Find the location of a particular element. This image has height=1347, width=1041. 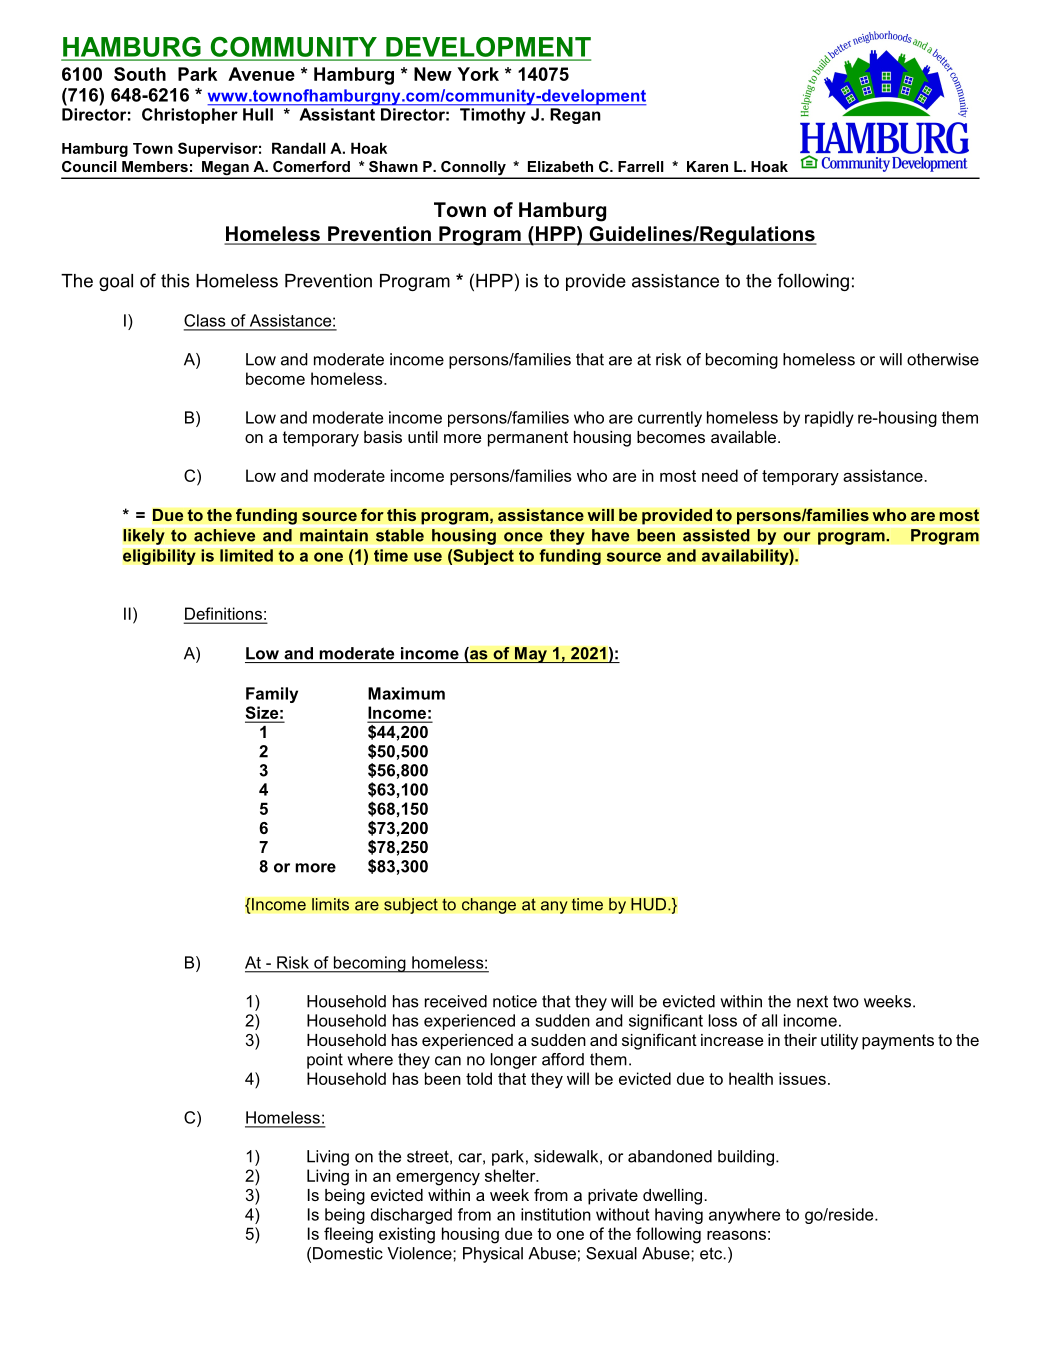

assisted is located at coordinates (716, 535).
